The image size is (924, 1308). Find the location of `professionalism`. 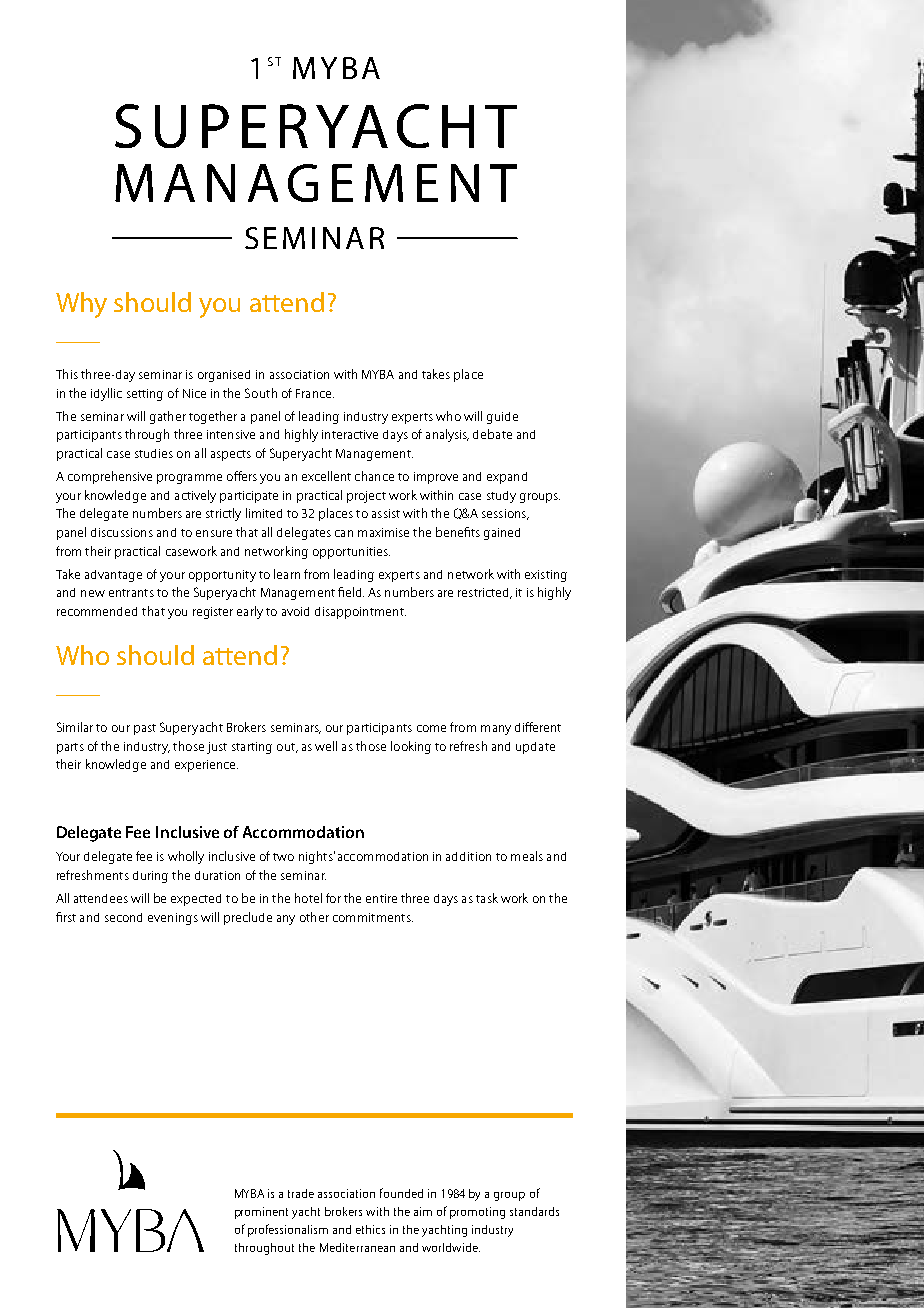

professionalism is located at coordinates (288, 1230).
